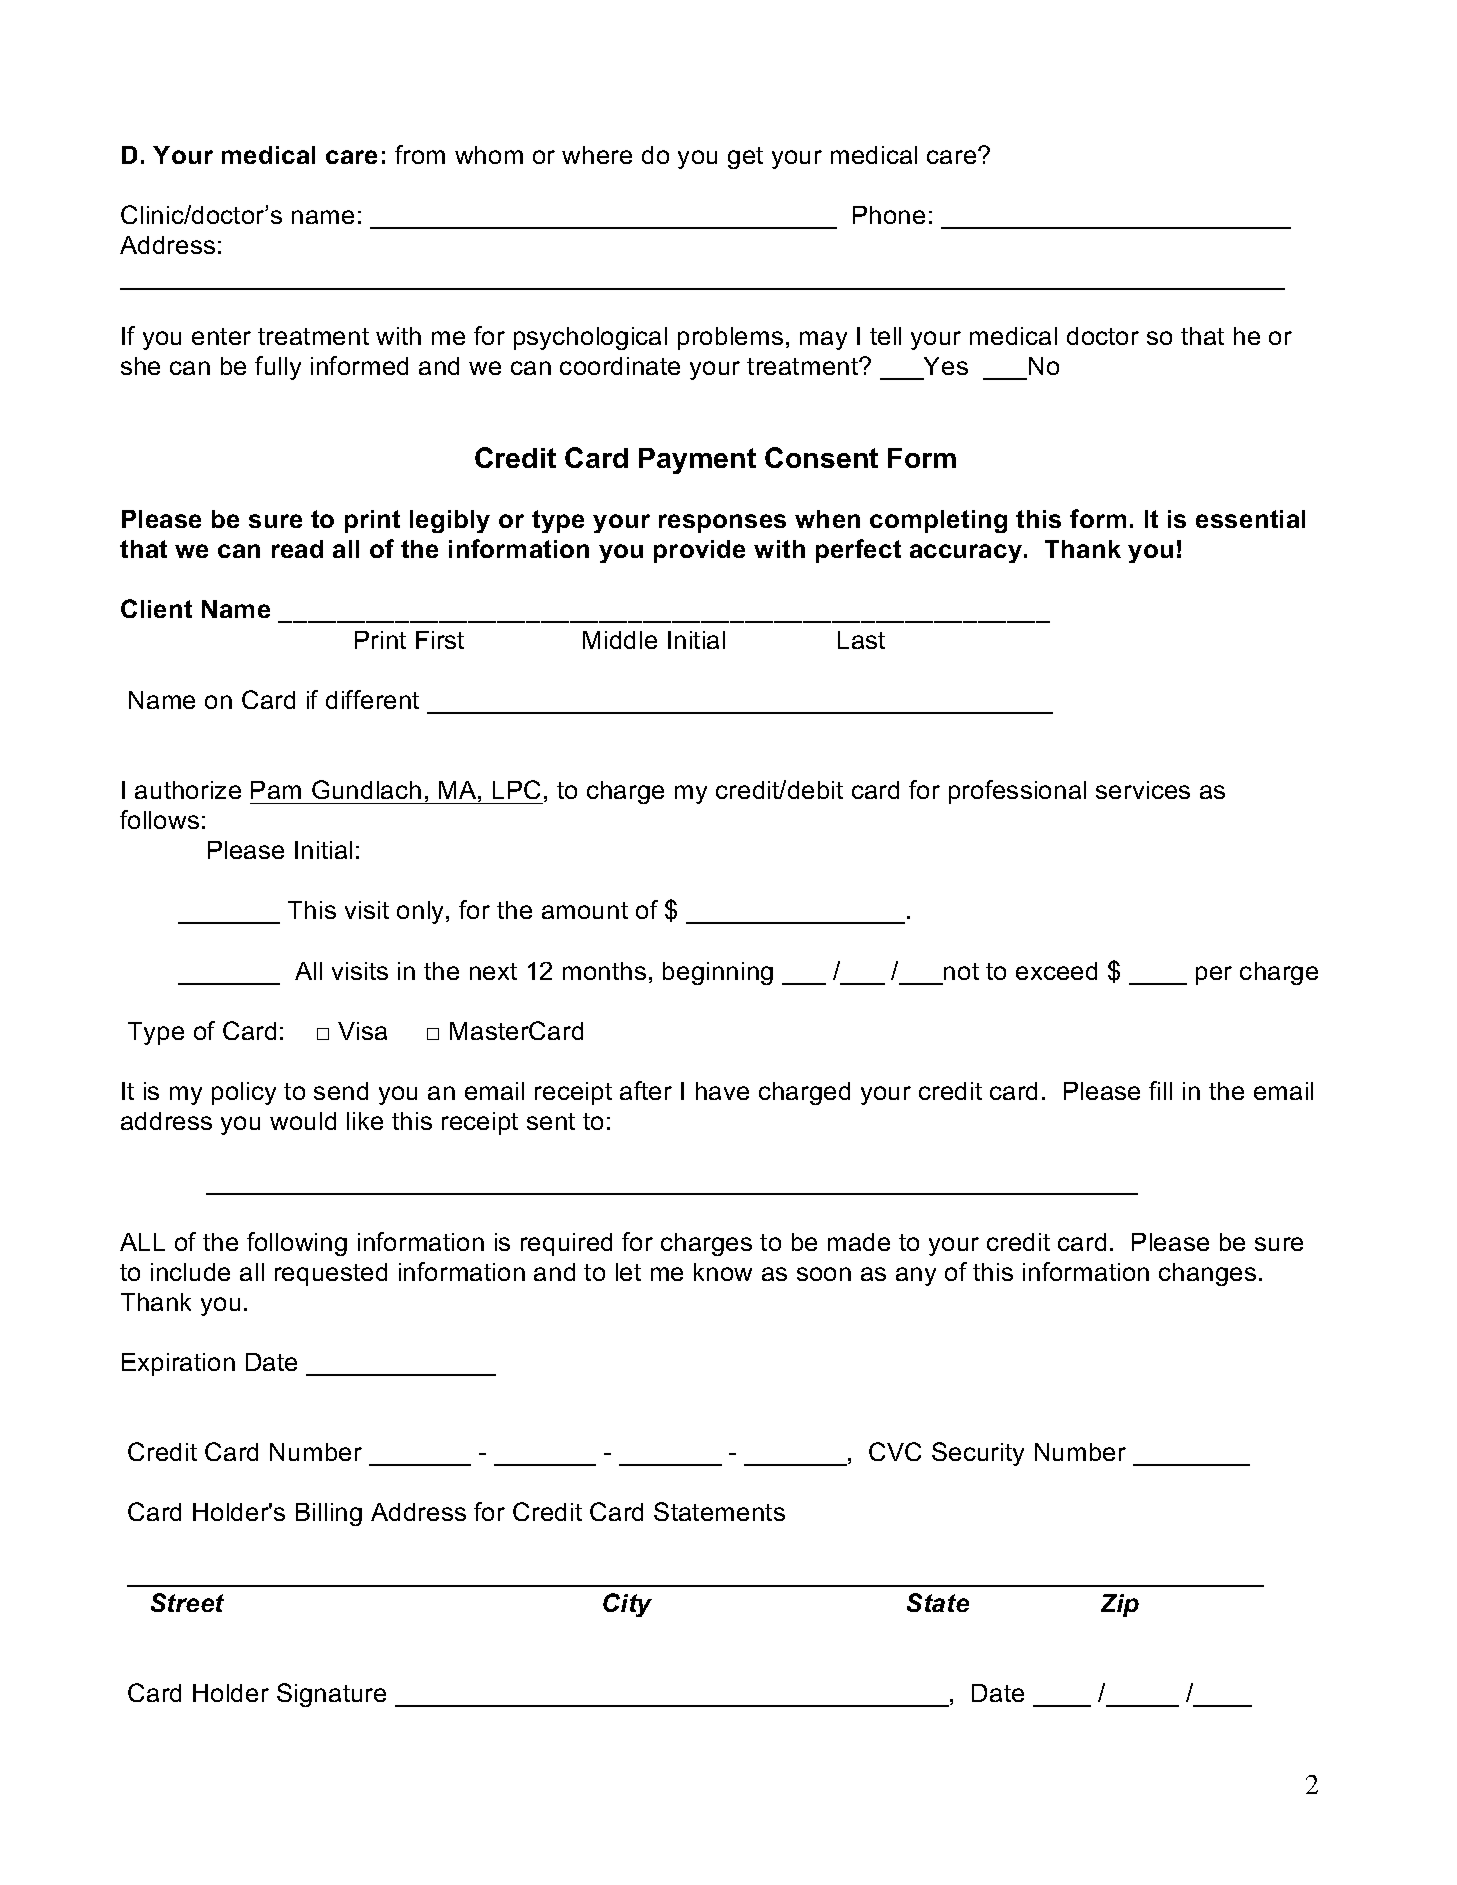  I want to click on Middle, so click(620, 640).
